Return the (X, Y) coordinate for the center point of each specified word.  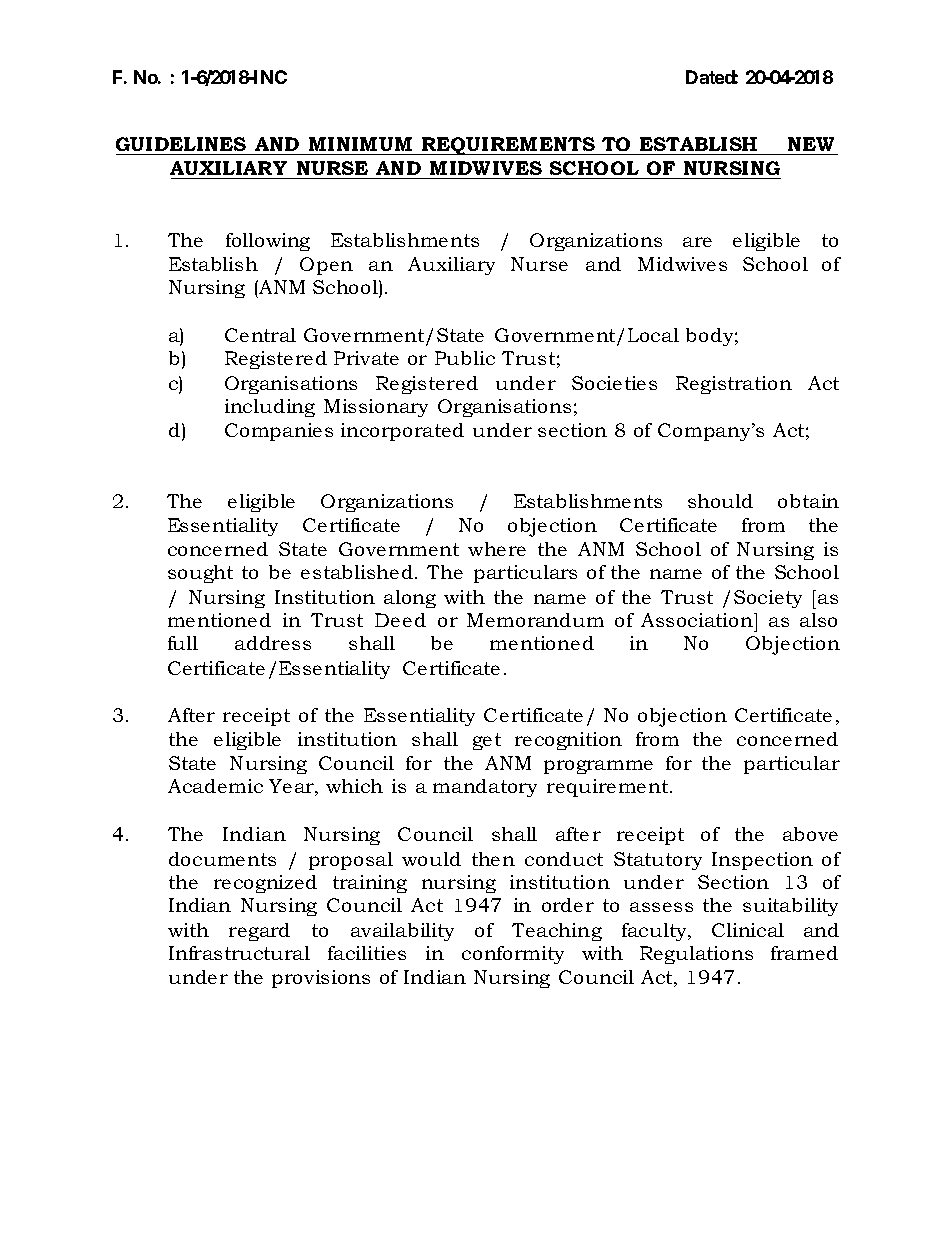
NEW (811, 144)
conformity (513, 955)
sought (200, 574)
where (497, 549)
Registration (734, 385)
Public (465, 358)
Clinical (748, 930)
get (487, 741)
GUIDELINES (182, 146)
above (810, 834)
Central (260, 335)
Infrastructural (239, 953)
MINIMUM (360, 146)
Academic (215, 786)
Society (768, 599)
